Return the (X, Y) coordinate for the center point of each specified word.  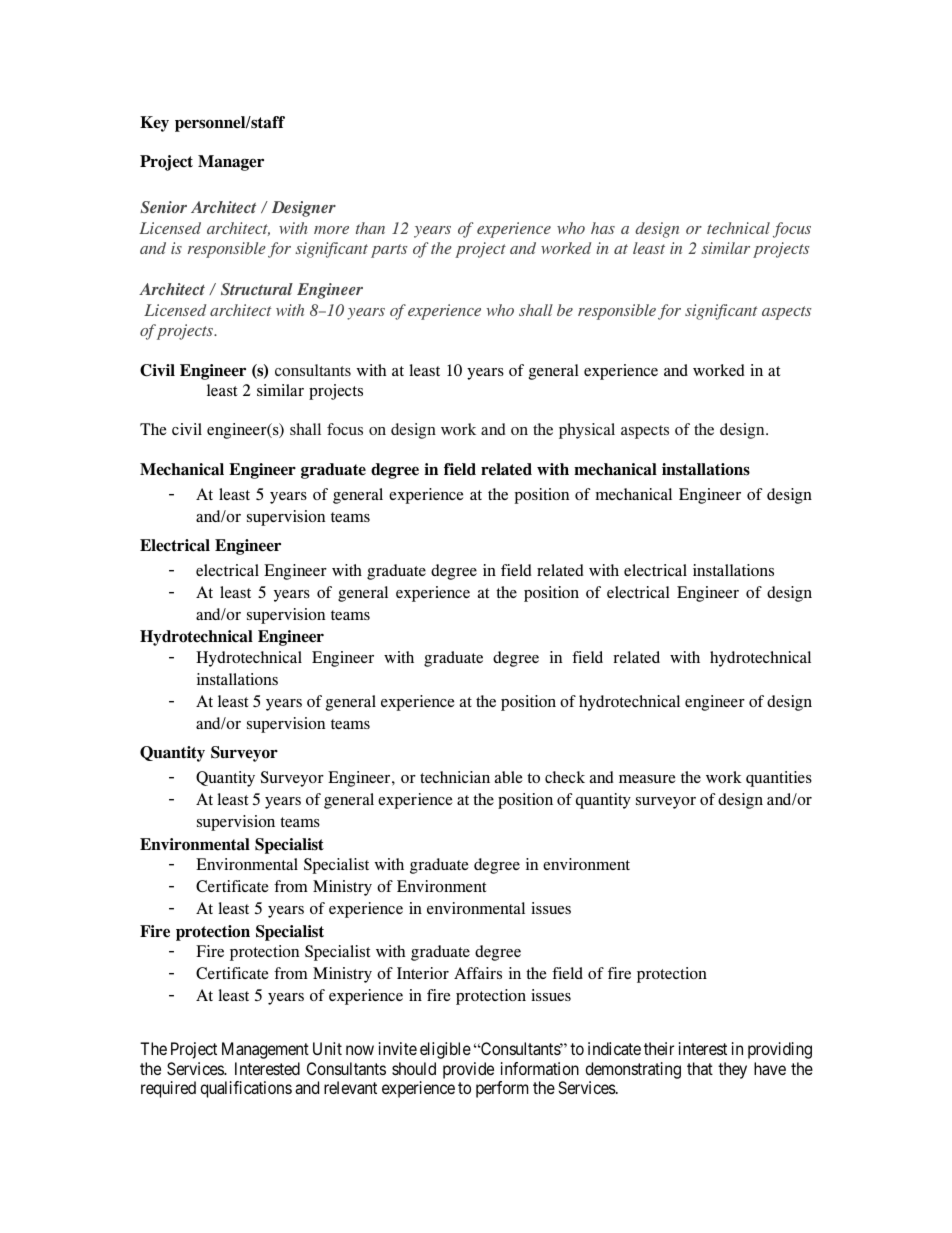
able (508, 777)
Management (265, 1050)
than (370, 228)
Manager (231, 163)
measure (647, 779)
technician (455, 777)
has (603, 228)
